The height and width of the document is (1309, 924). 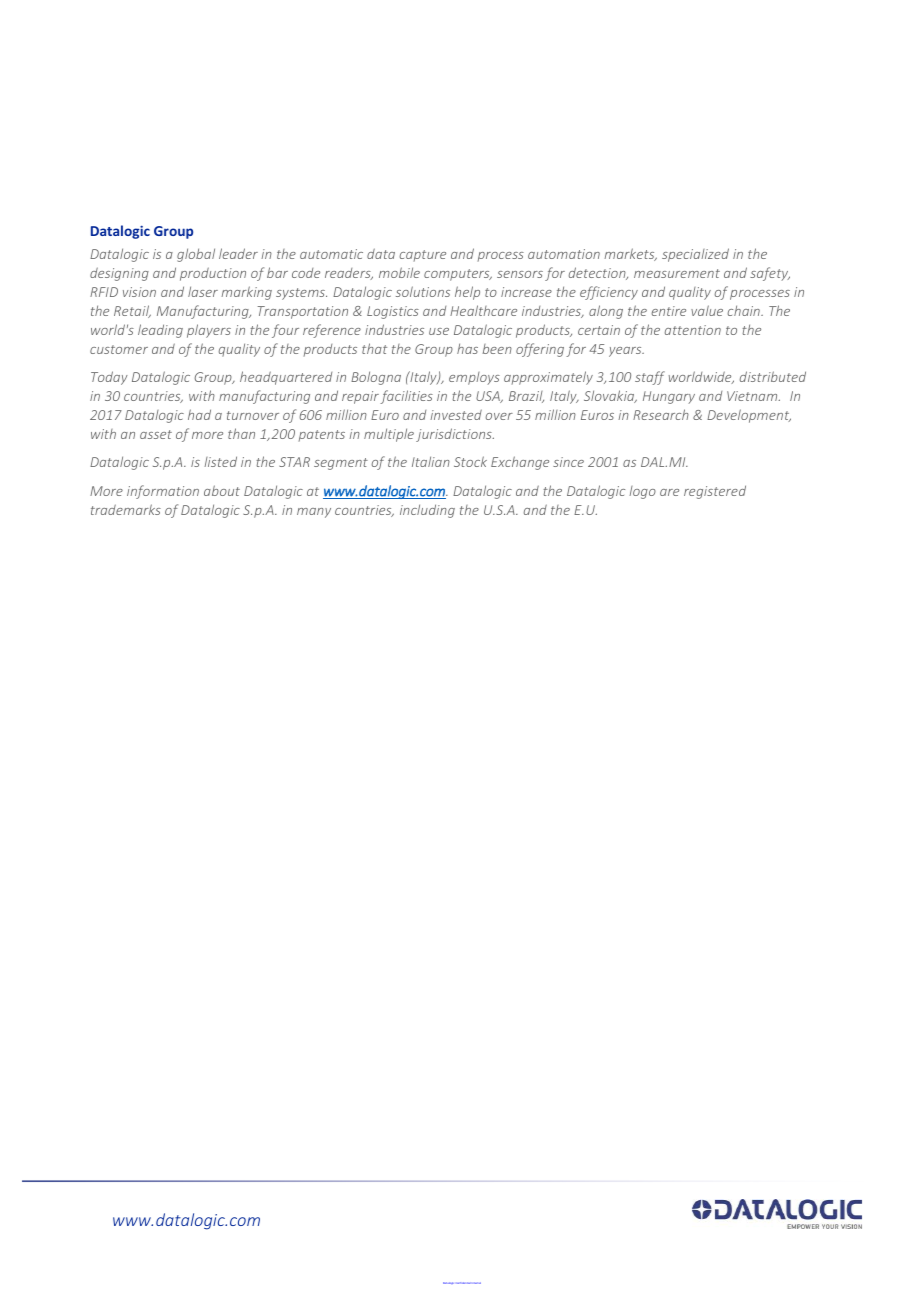 What do you see at coordinates (314, 513) in the document?
I see `many` at bounding box center [314, 513].
